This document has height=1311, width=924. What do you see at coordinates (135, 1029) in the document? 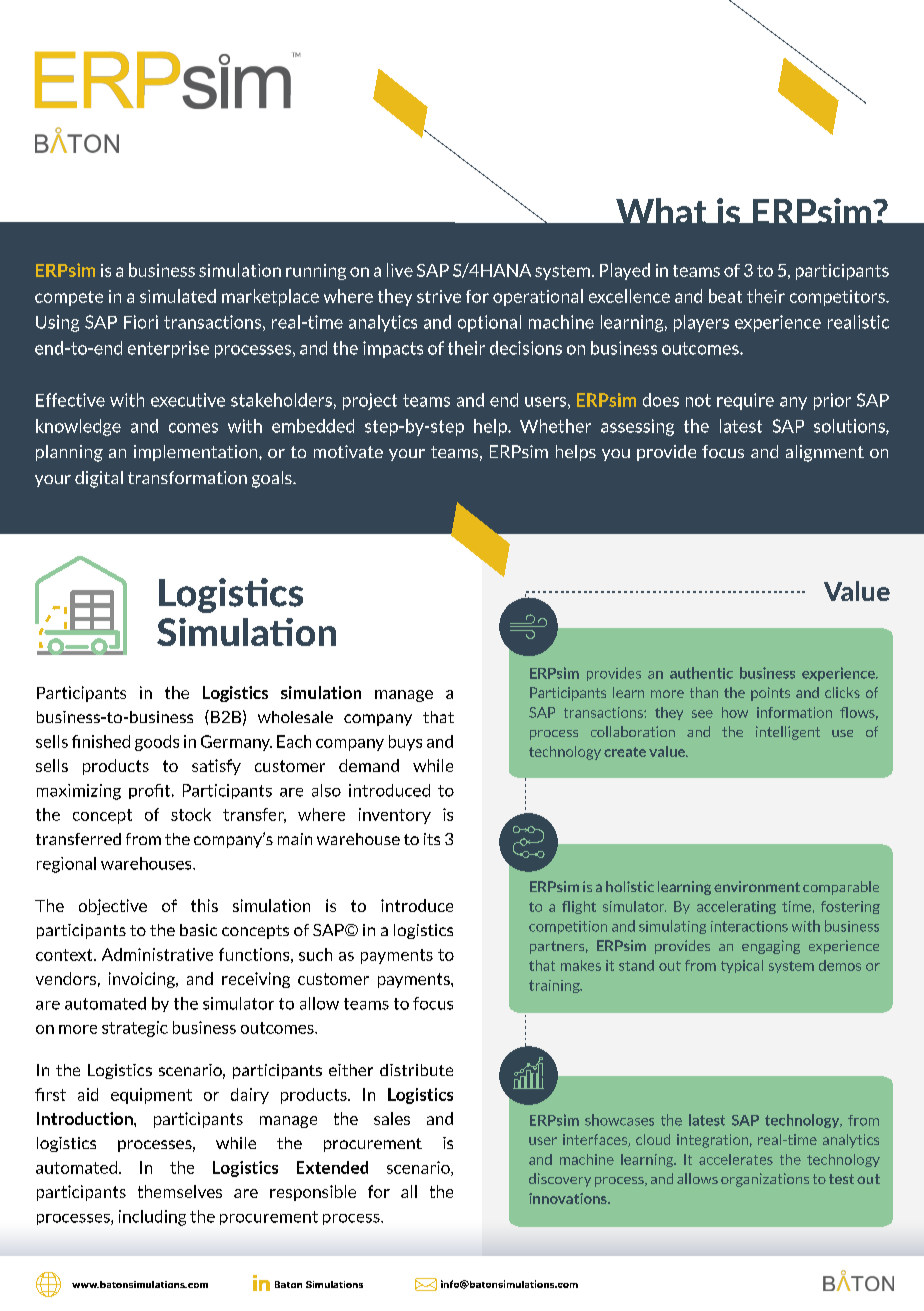
I see `strategic` at bounding box center [135, 1029].
